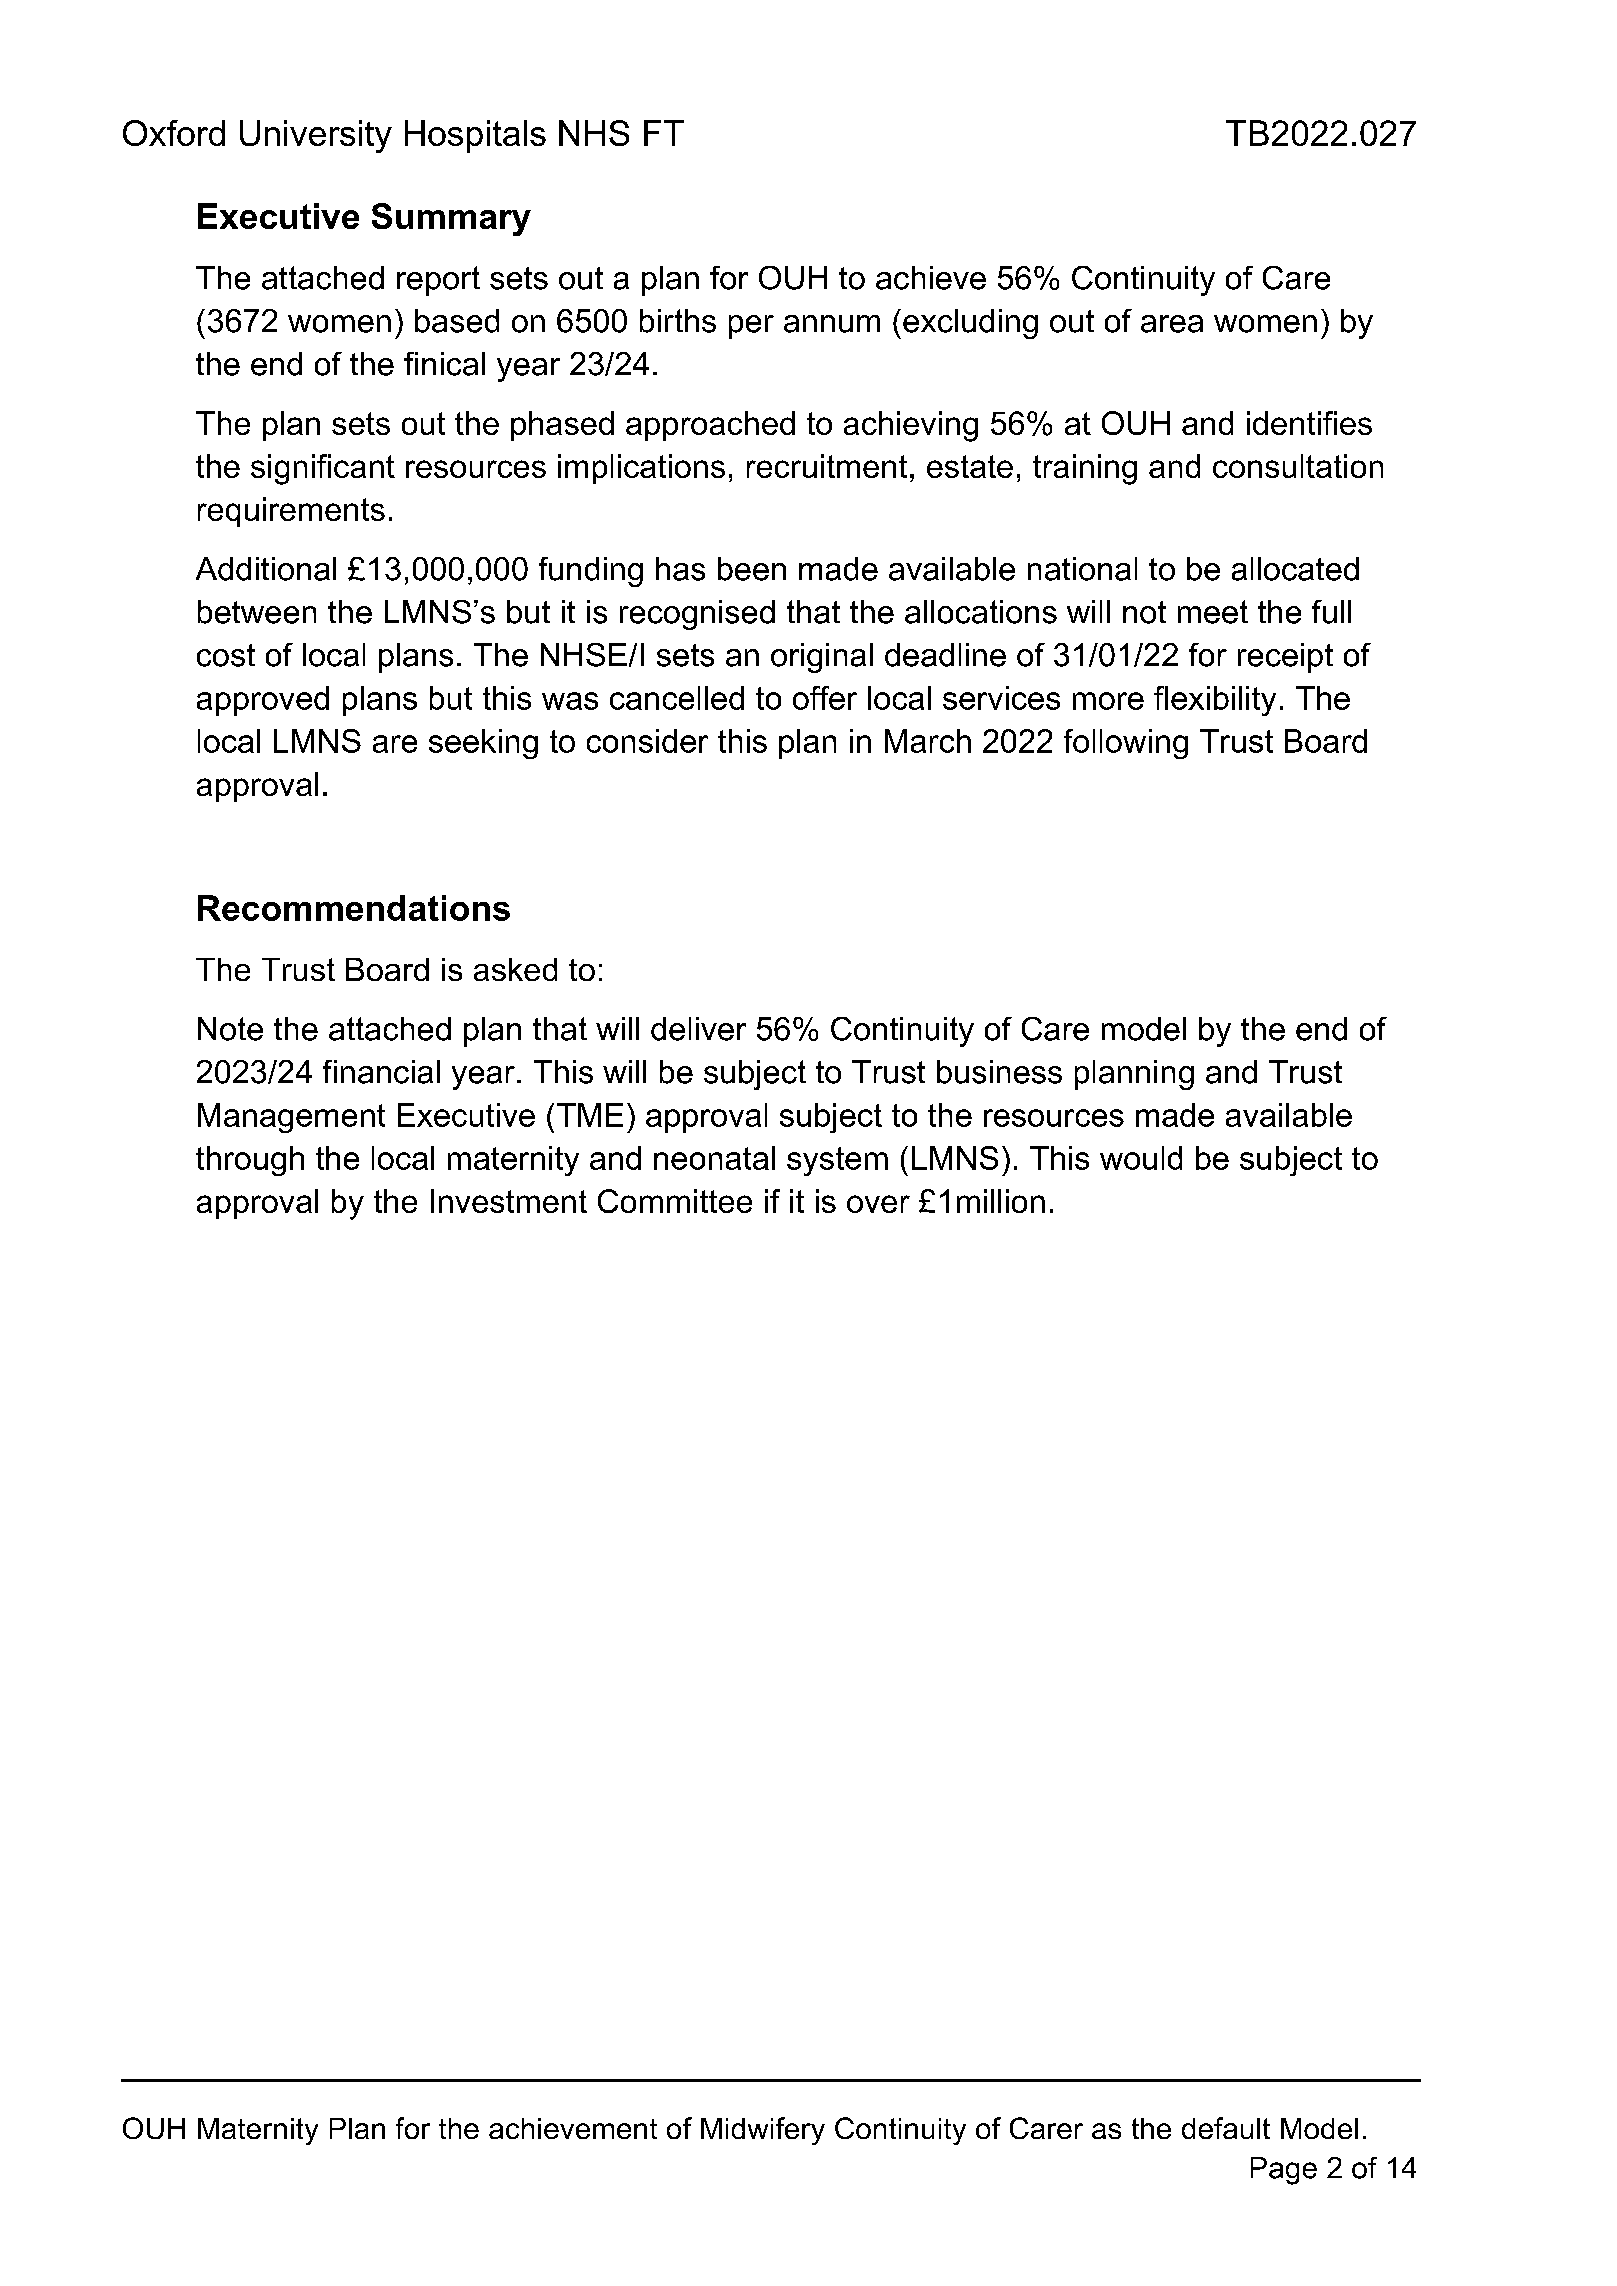 The image size is (1617, 2286). What do you see at coordinates (763, 2131) in the screenshot?
I see `Midwifery` at bounding box center [763, 2131].
